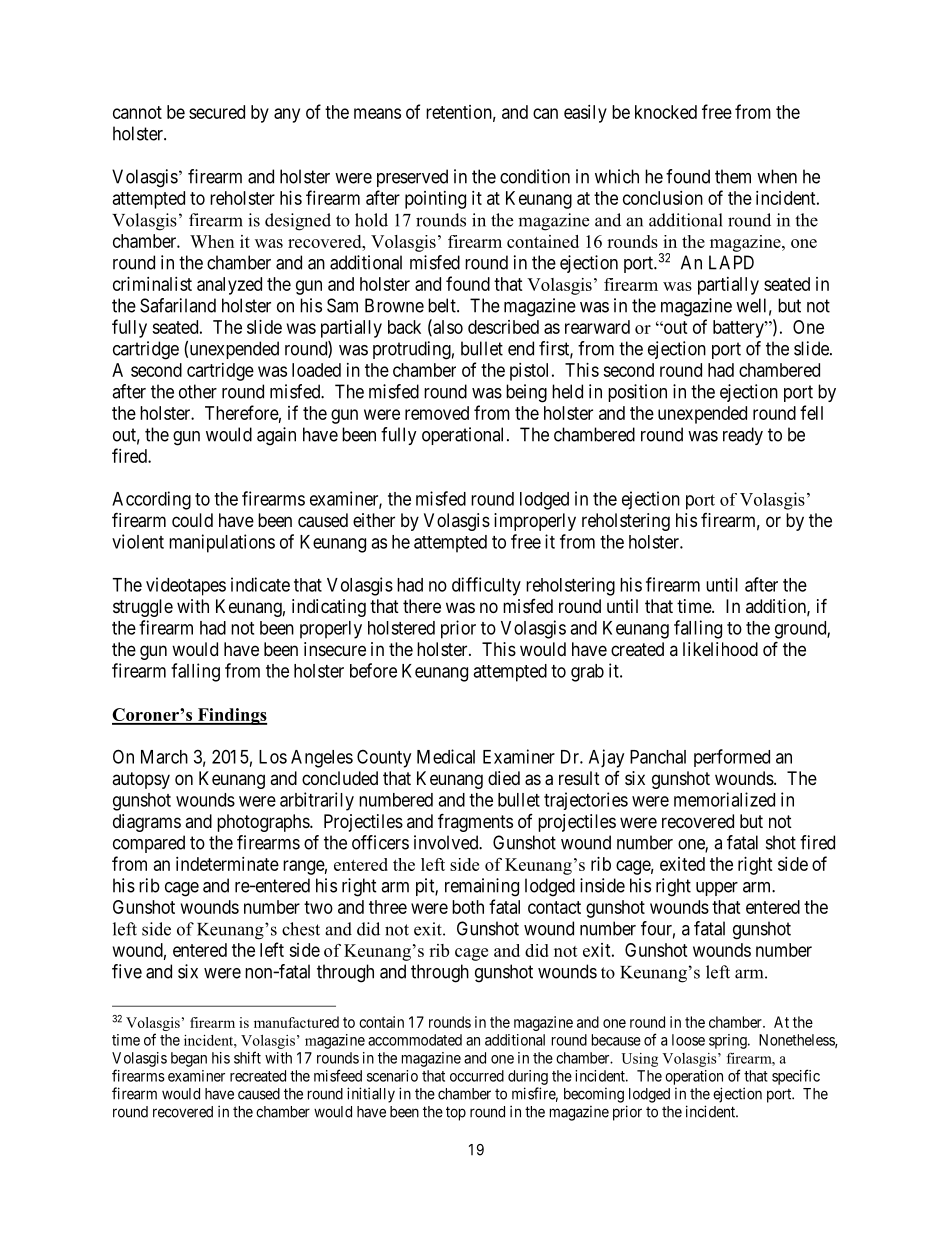  What do you see at coordinates (189, 1059) in the document?
I see `began` at bounding box center [189, 1059].
